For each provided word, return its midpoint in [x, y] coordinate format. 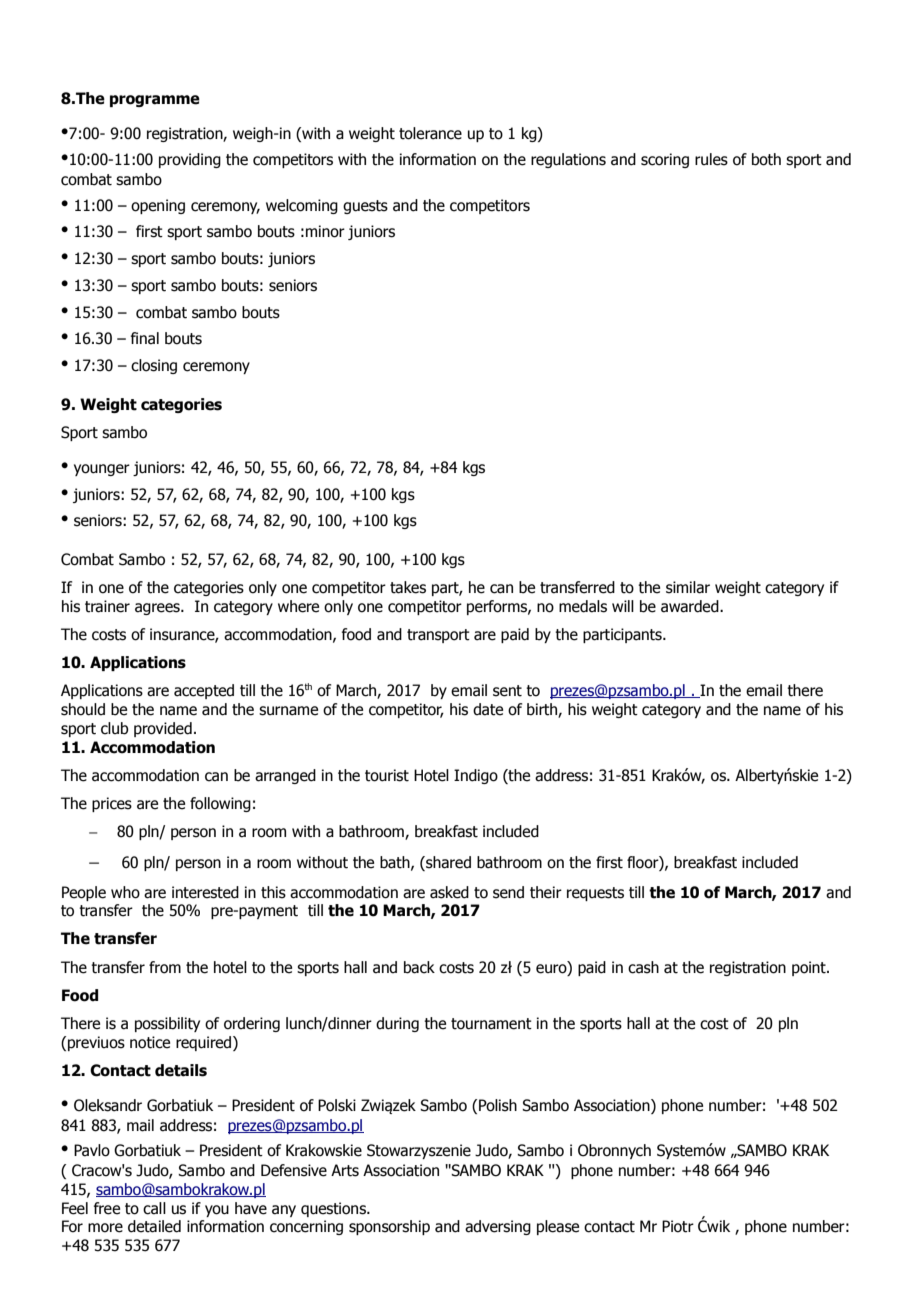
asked [449, 892]
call [154, 1208]
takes [408, 587]
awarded [691, 606]
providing [190, 160]
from [165, 967]
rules [711, 159]
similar [688, 587]
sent [507, 691]
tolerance [430, 133]
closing [154, 366]
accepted [204, 691]
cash [643, 967]
